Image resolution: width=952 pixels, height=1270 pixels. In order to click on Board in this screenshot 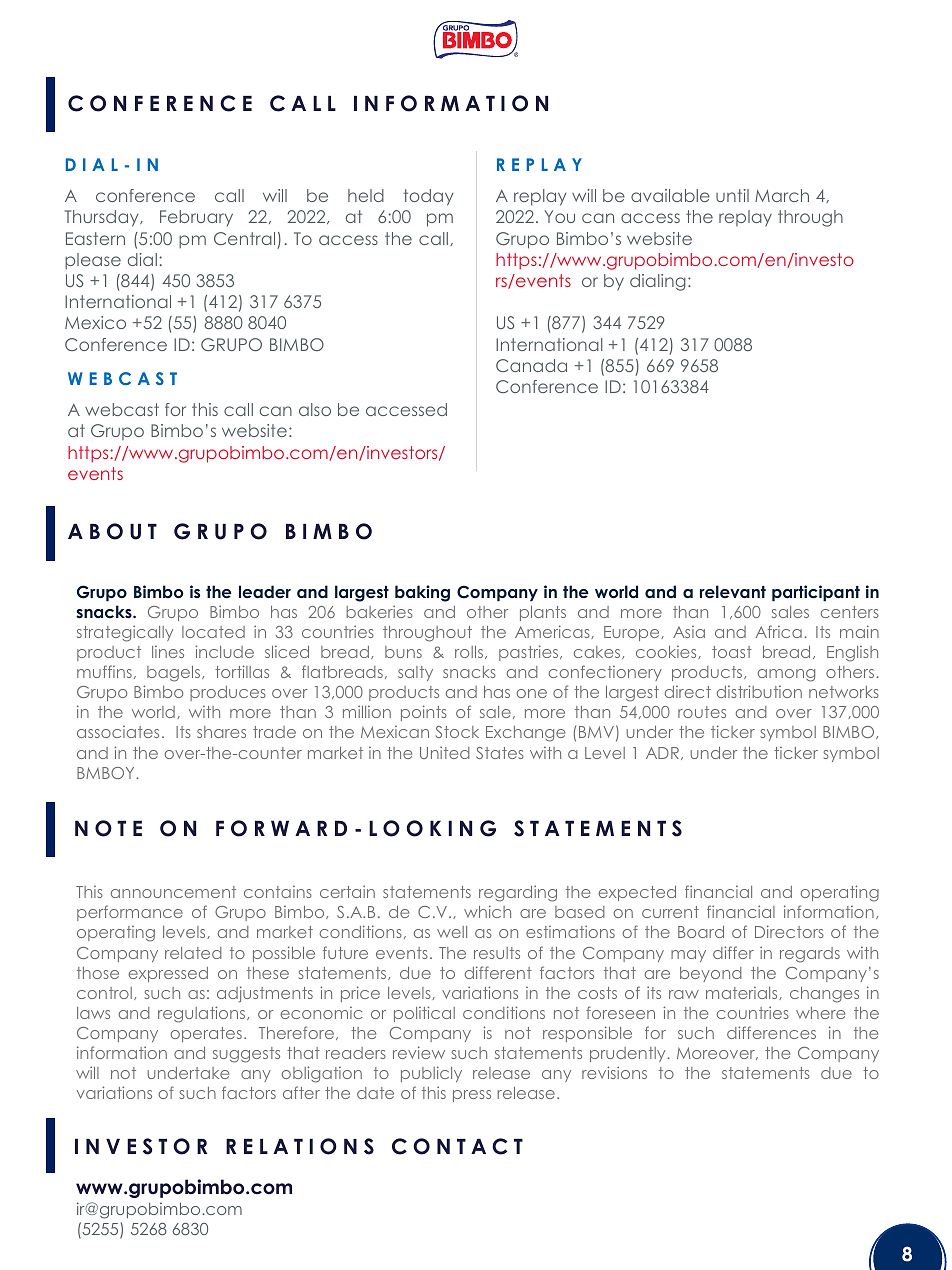, I will do `click(701, 932)`.
